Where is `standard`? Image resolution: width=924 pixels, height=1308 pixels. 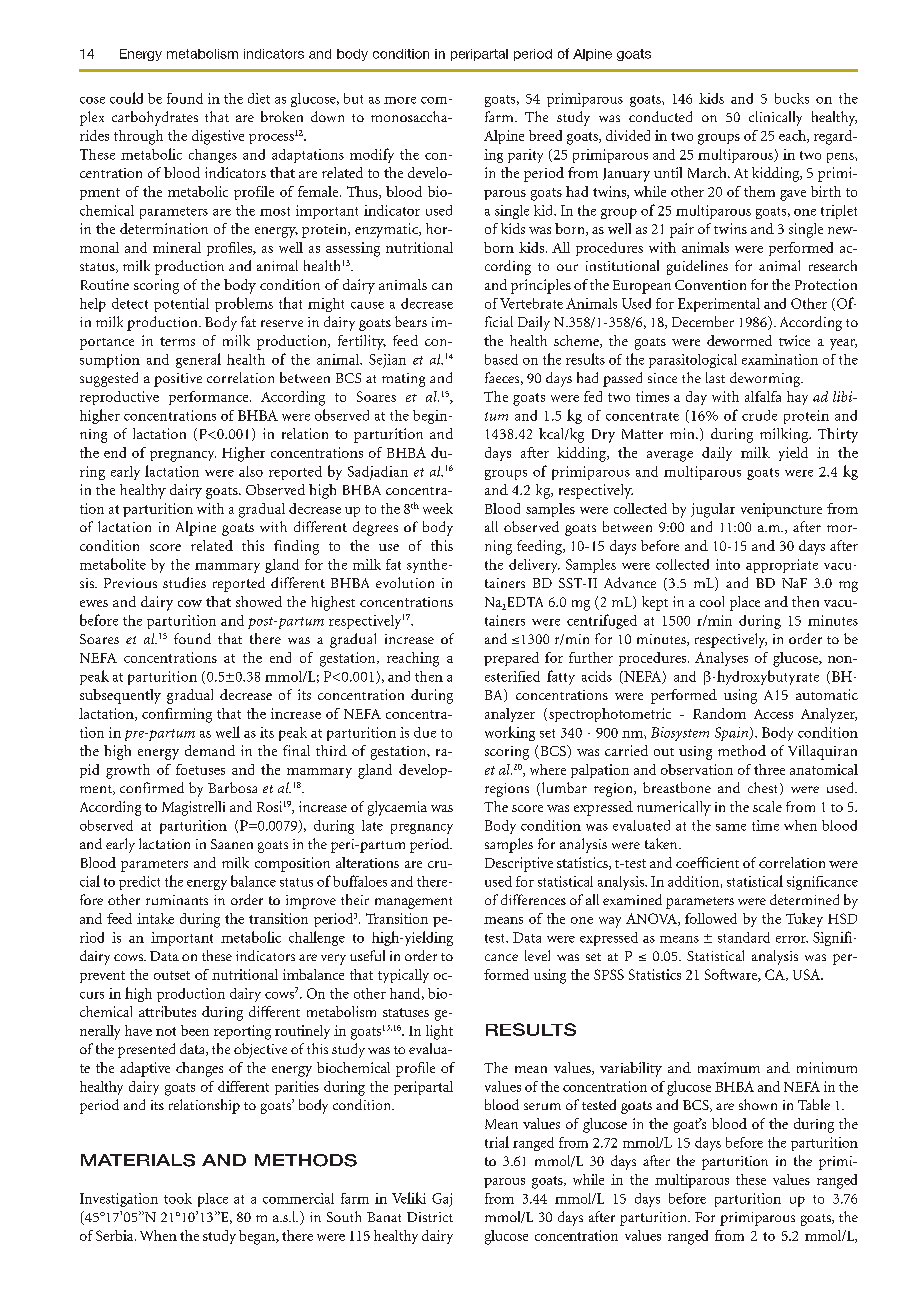 standard is located at coordinates (744, 937).
